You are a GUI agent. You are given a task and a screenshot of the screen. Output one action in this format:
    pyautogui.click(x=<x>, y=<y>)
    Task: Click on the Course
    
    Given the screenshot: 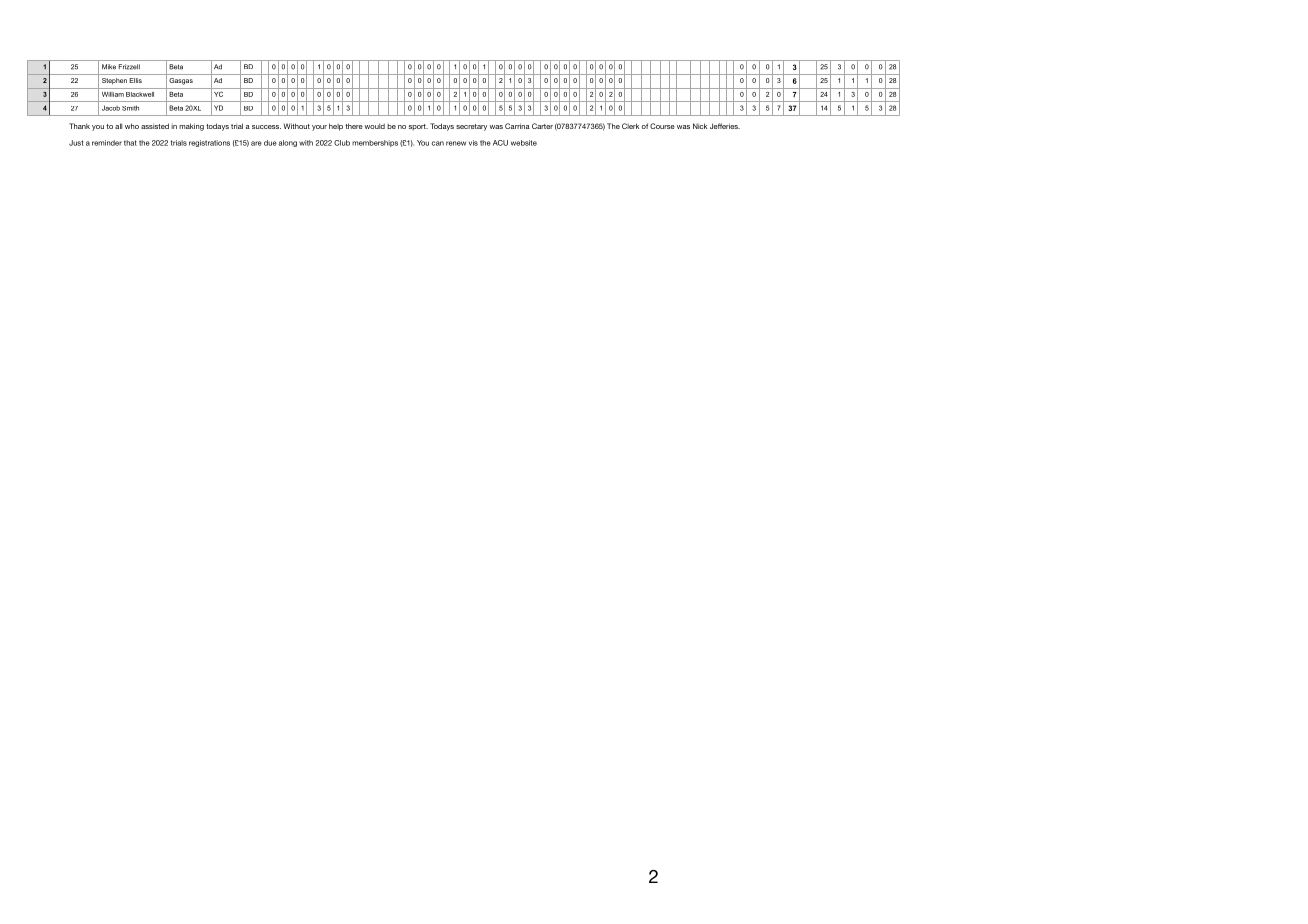 What is the action you would take?
    pyautogui.click(x=662, y=126)
